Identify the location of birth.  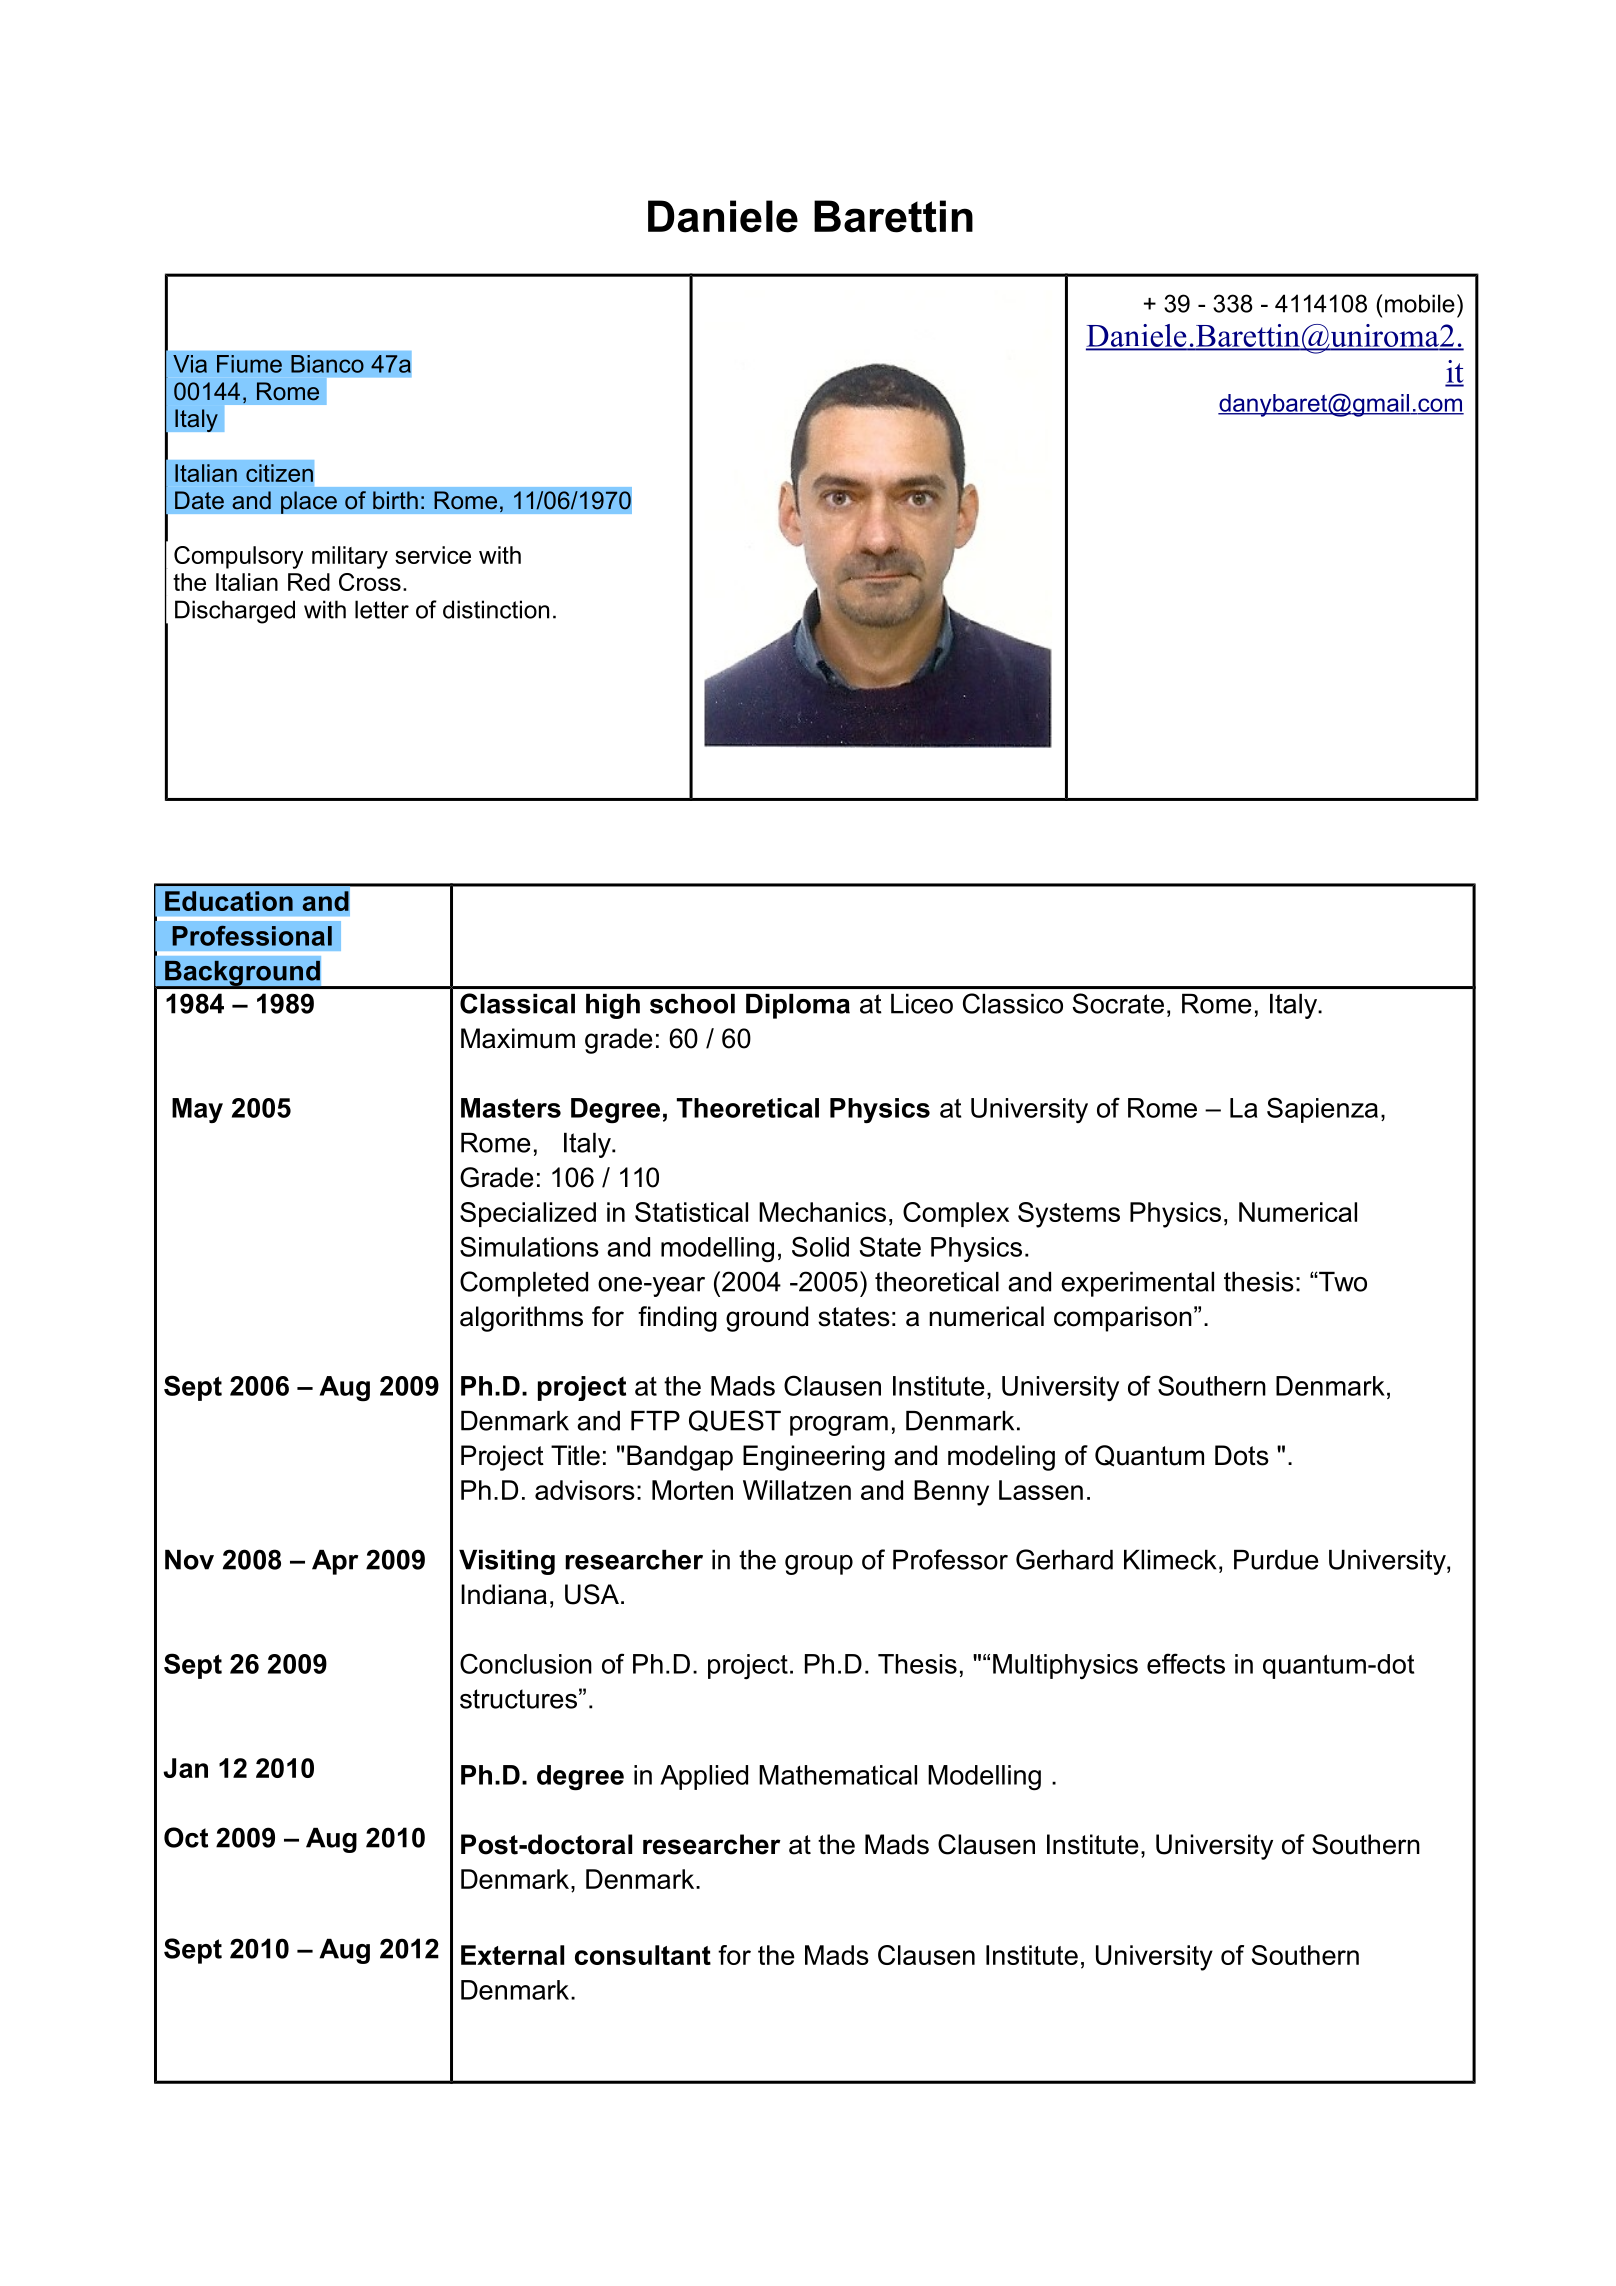
(395, 500).
